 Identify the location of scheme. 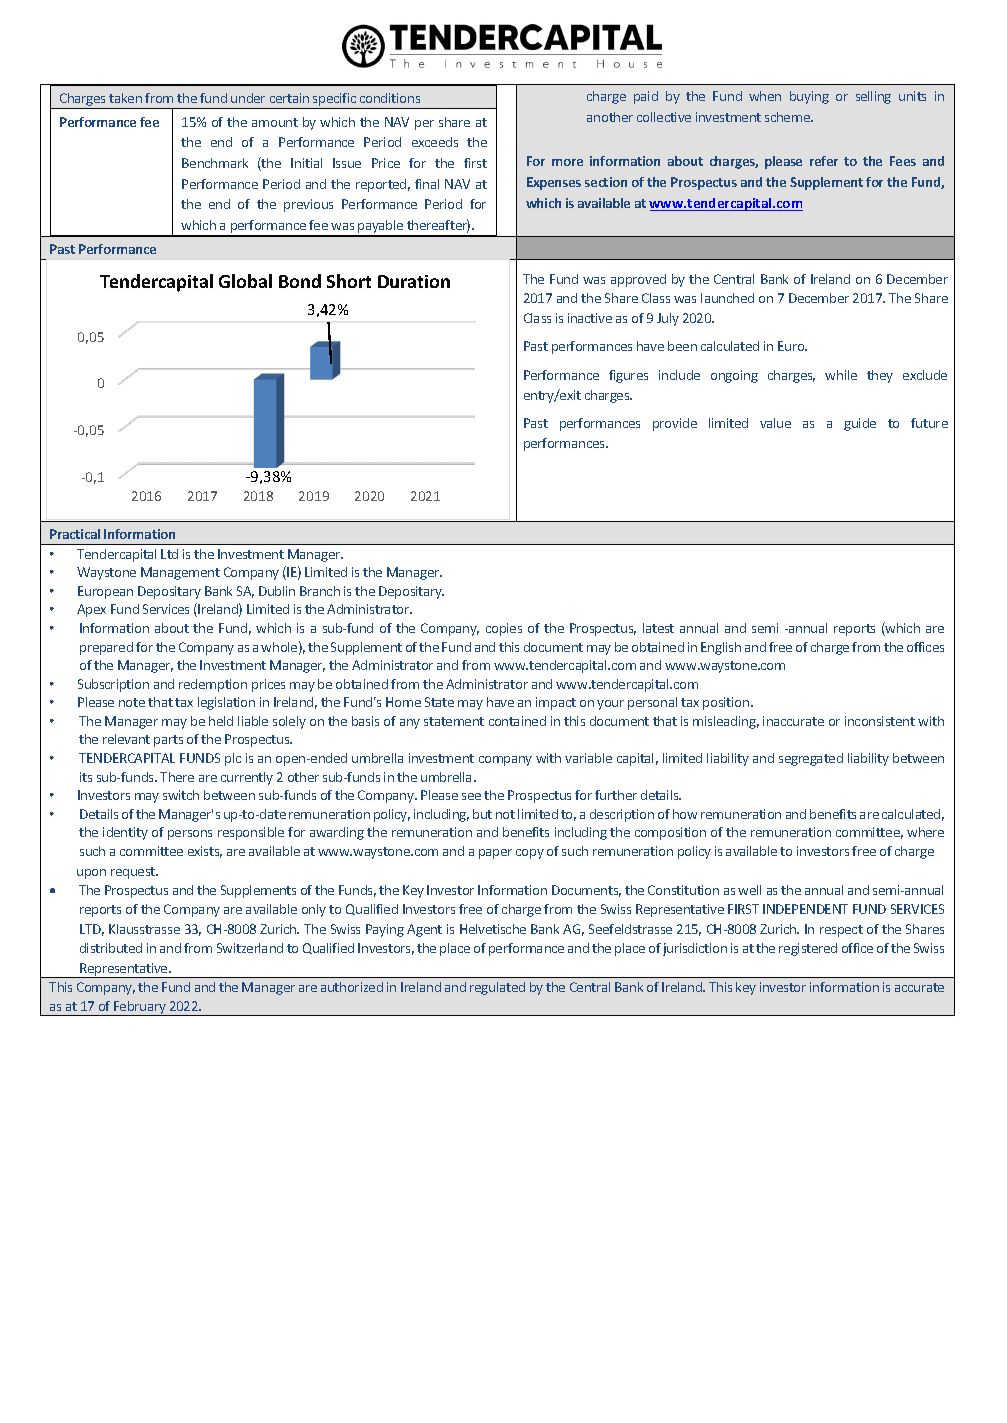
(788, 117).
